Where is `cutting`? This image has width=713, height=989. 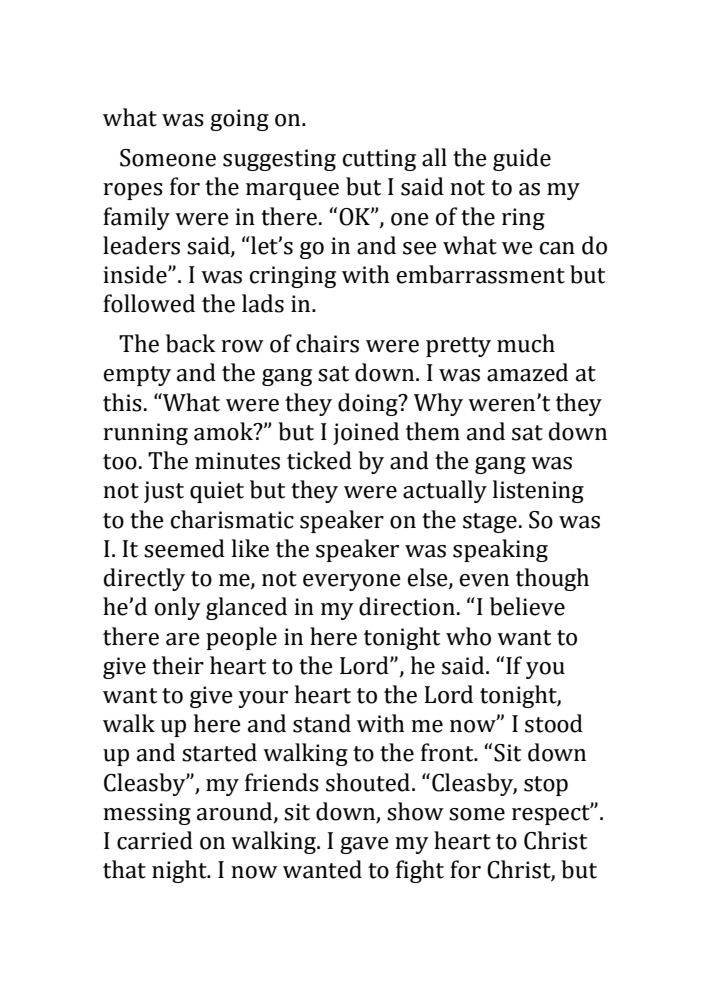 cutting is located at coordinates (379, 160).
